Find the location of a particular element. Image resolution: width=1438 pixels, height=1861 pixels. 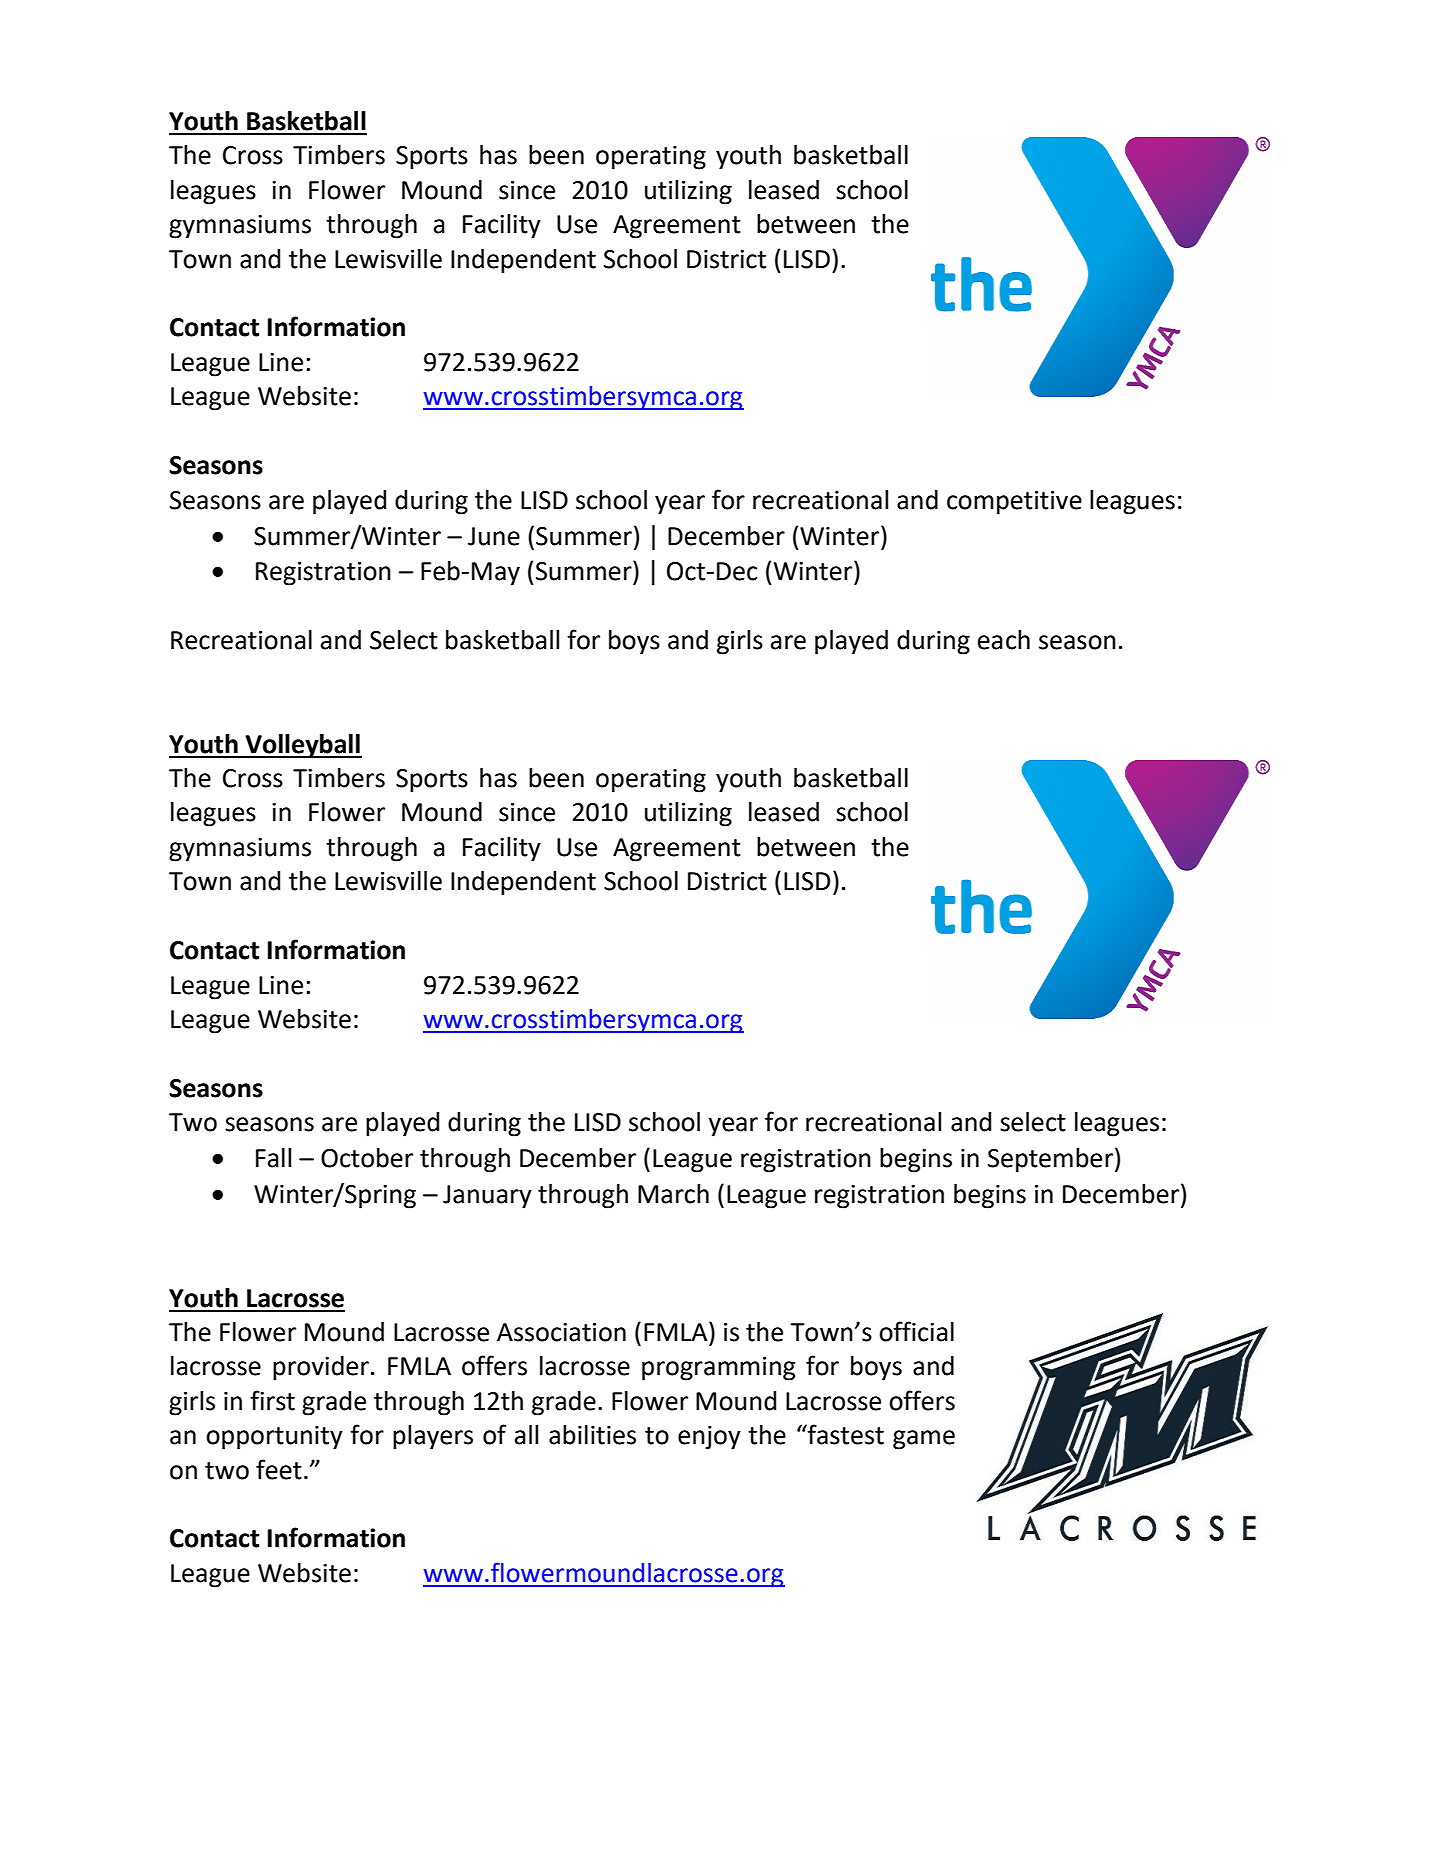

official is located at coordinates (916, 1331).
